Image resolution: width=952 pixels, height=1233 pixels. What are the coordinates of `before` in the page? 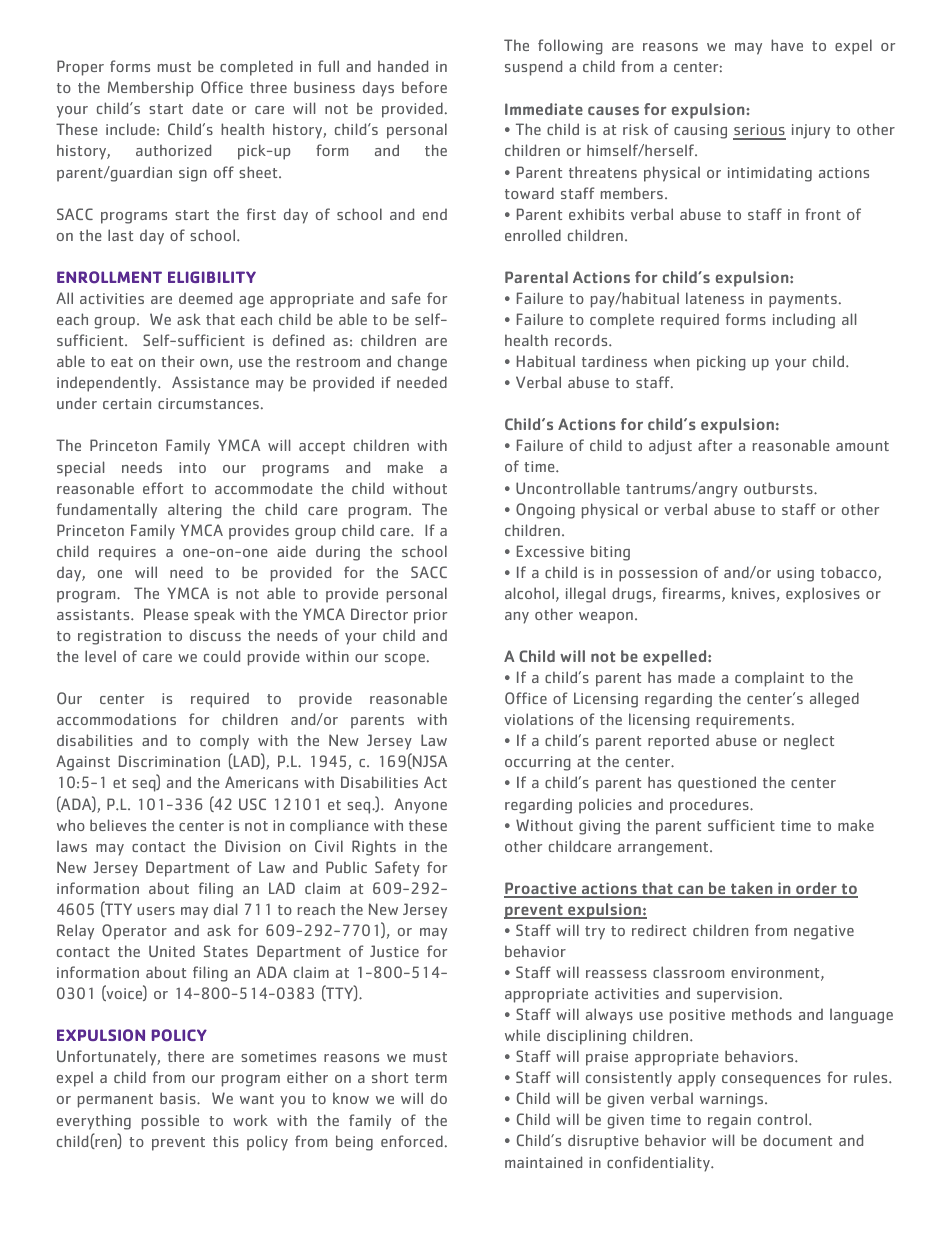 It's located at (424, 87).
